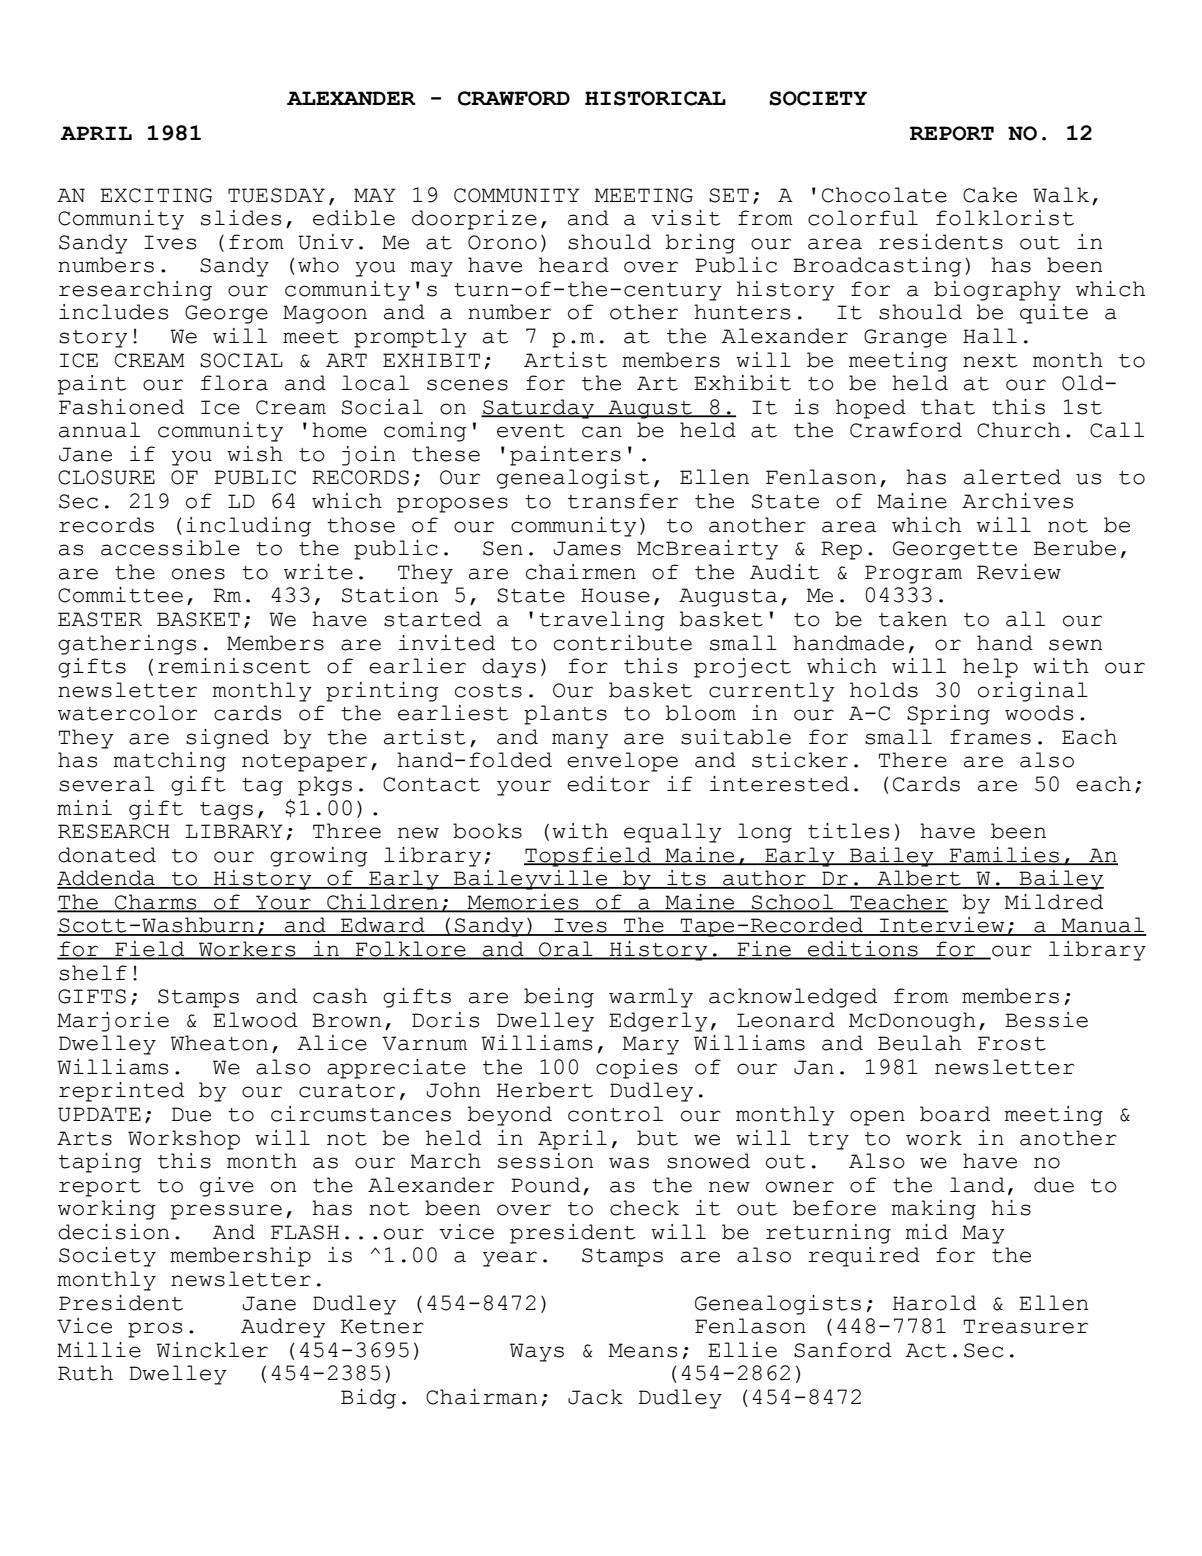  What do you see at coordinates (156, 195) in the page?
I see `EXCITING` at bounding box center [156, 195].
